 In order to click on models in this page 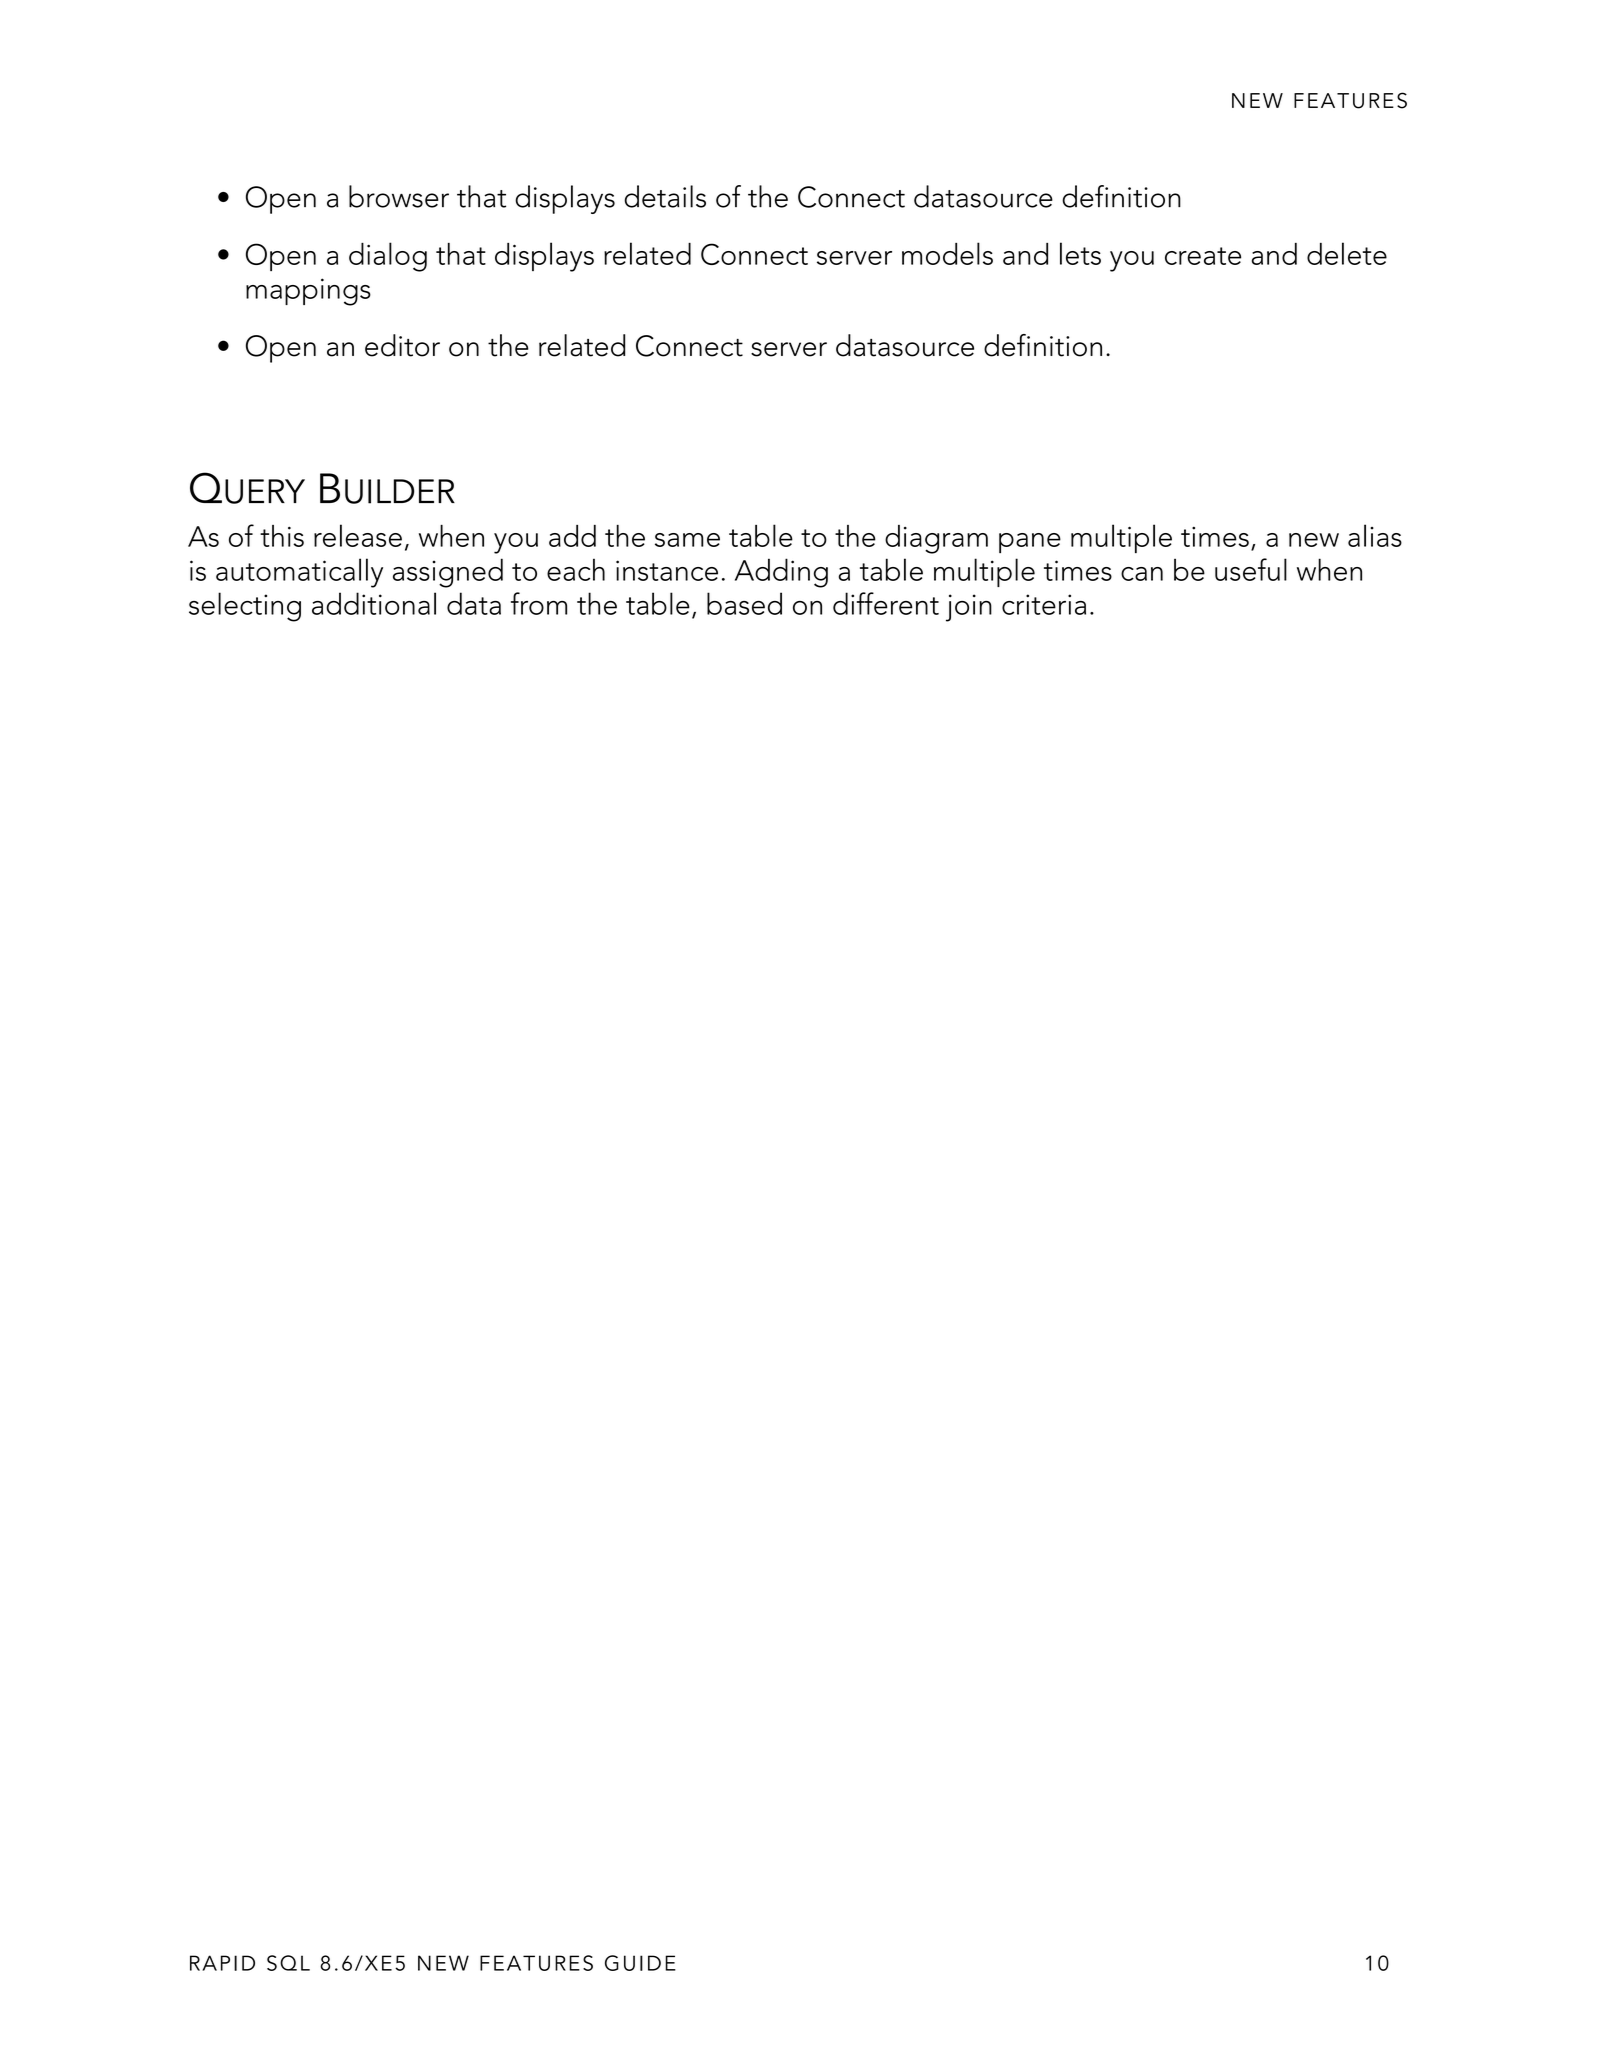, I will do `click(947, 253)`.
